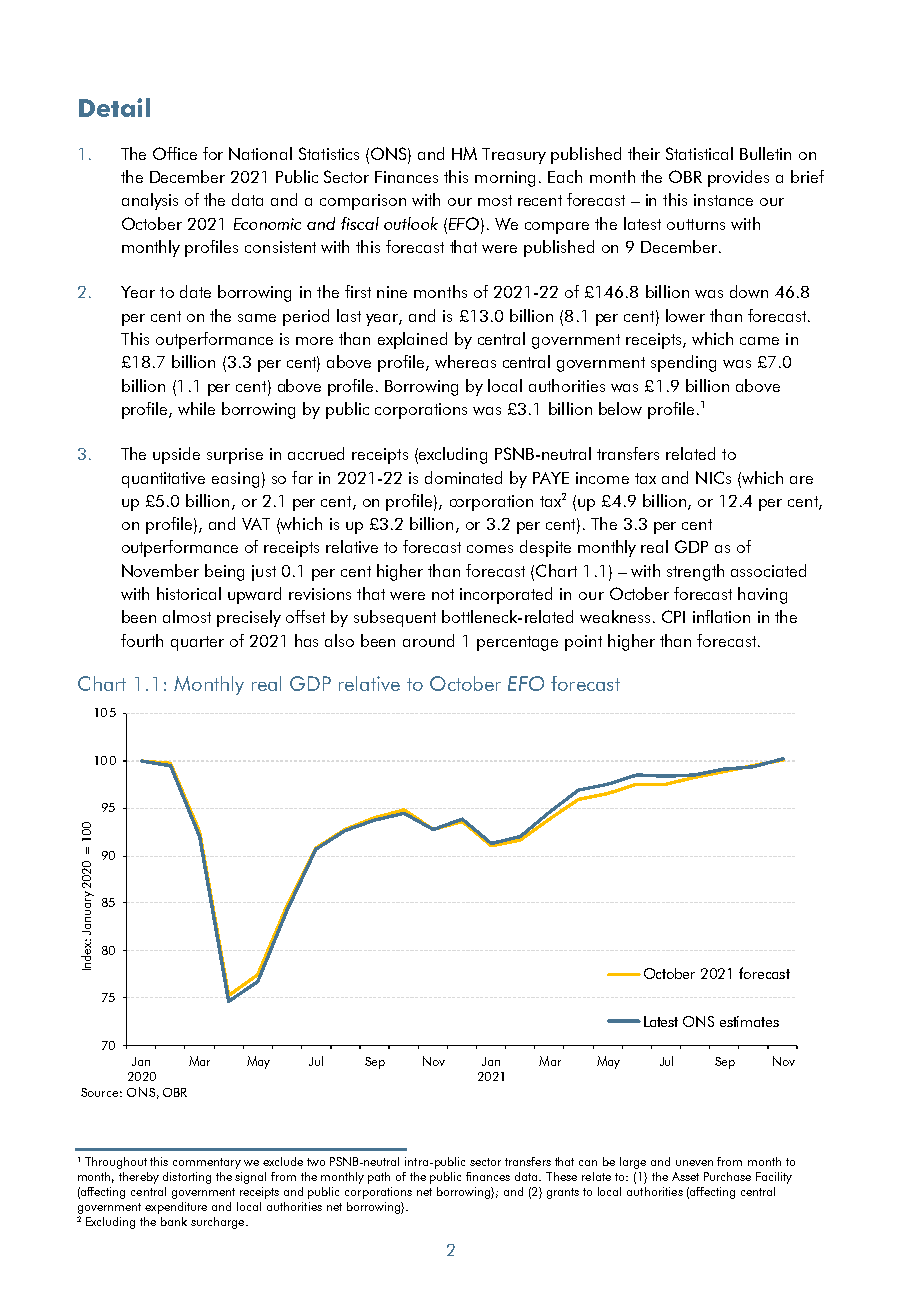 Image resolution: width=924 pixels, height=1308 pixels. Describe the element at coordinates (428, 640) in the document. I see `around` at that location.
